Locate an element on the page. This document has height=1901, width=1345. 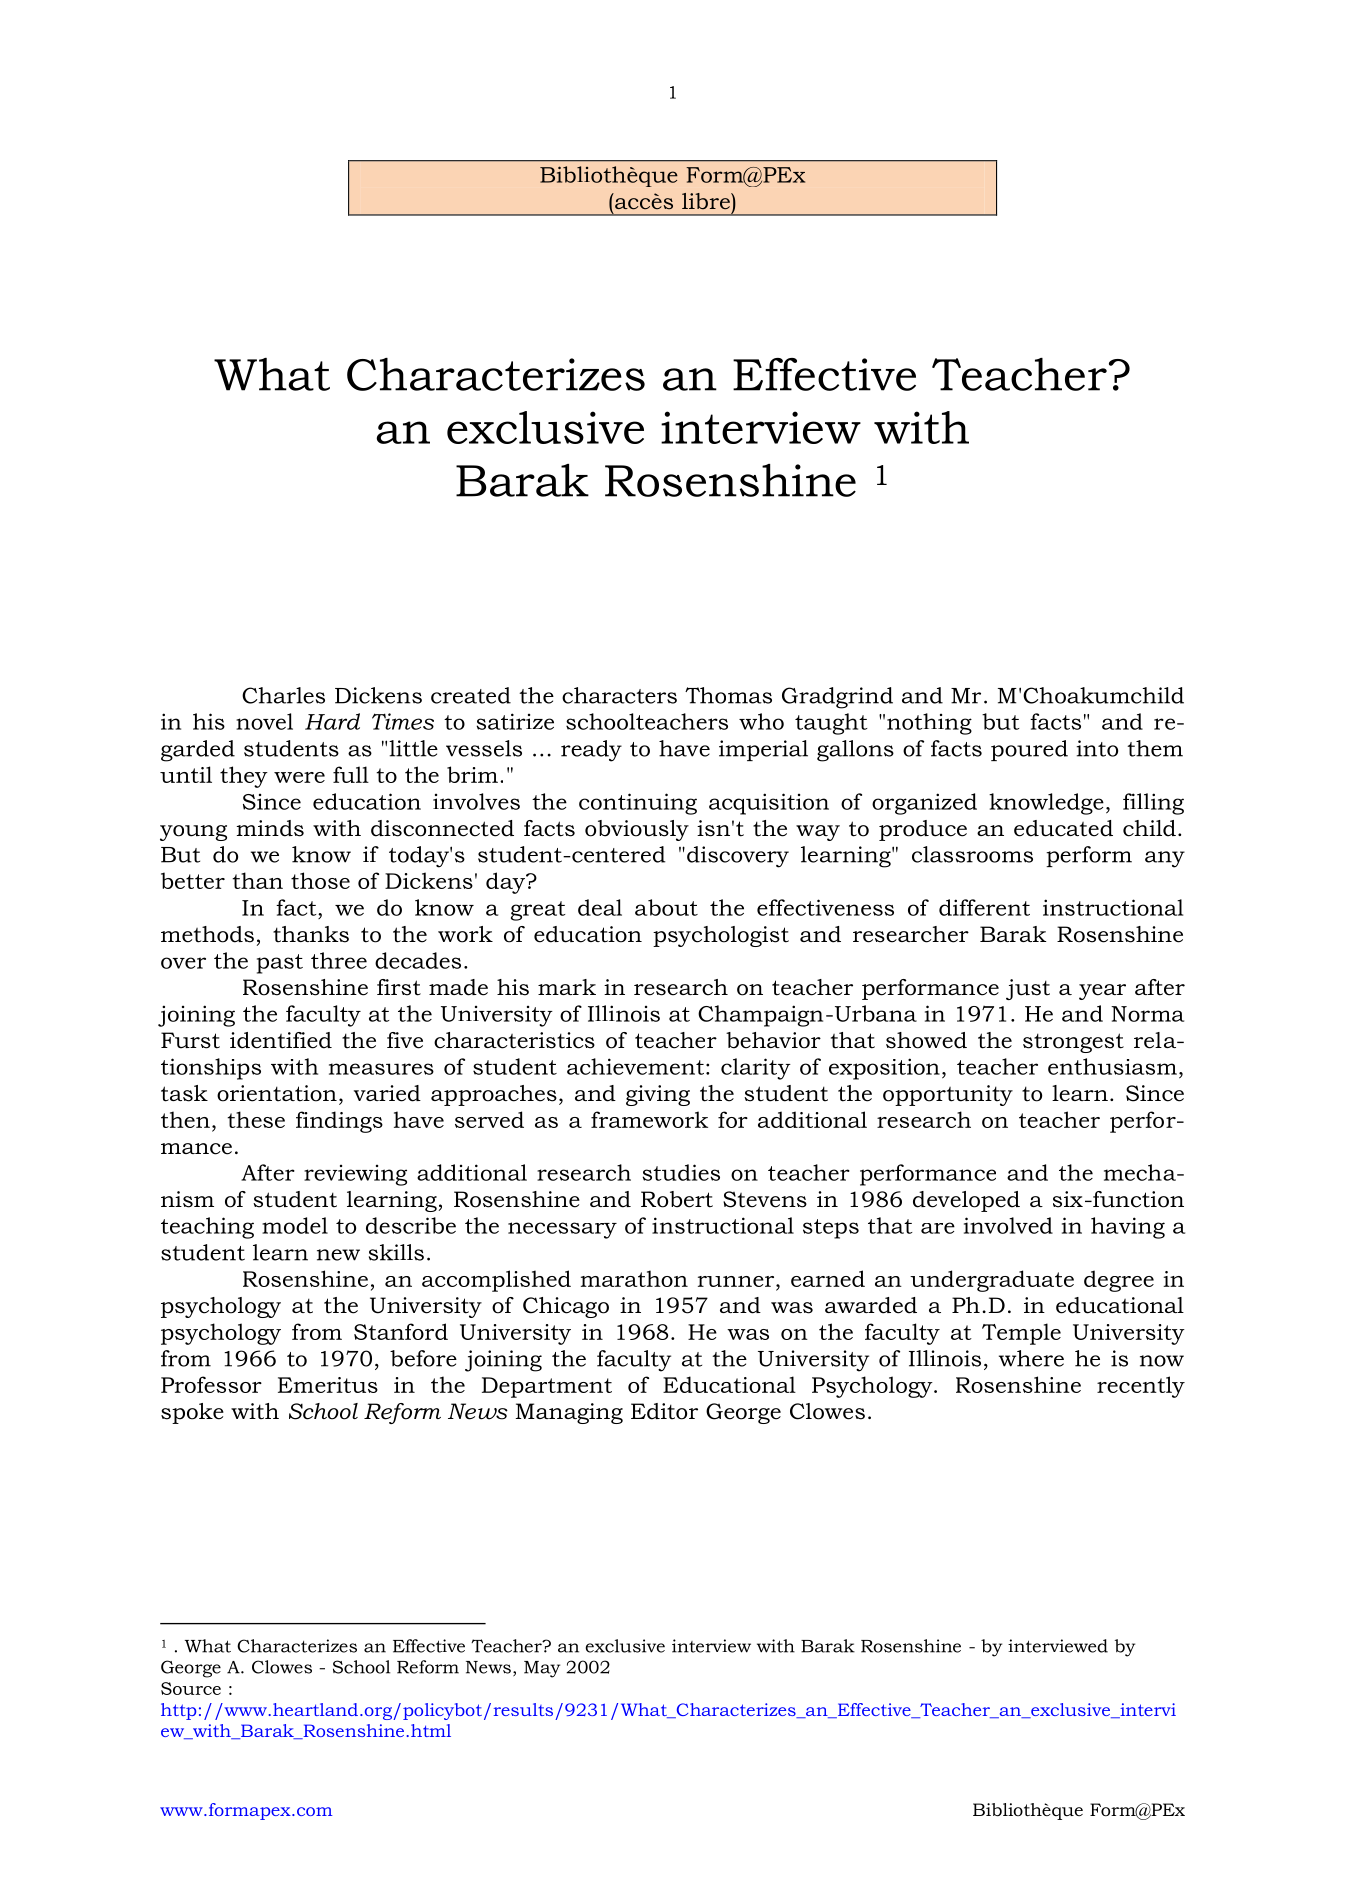
Charles is located at coordinates (283, 695).
